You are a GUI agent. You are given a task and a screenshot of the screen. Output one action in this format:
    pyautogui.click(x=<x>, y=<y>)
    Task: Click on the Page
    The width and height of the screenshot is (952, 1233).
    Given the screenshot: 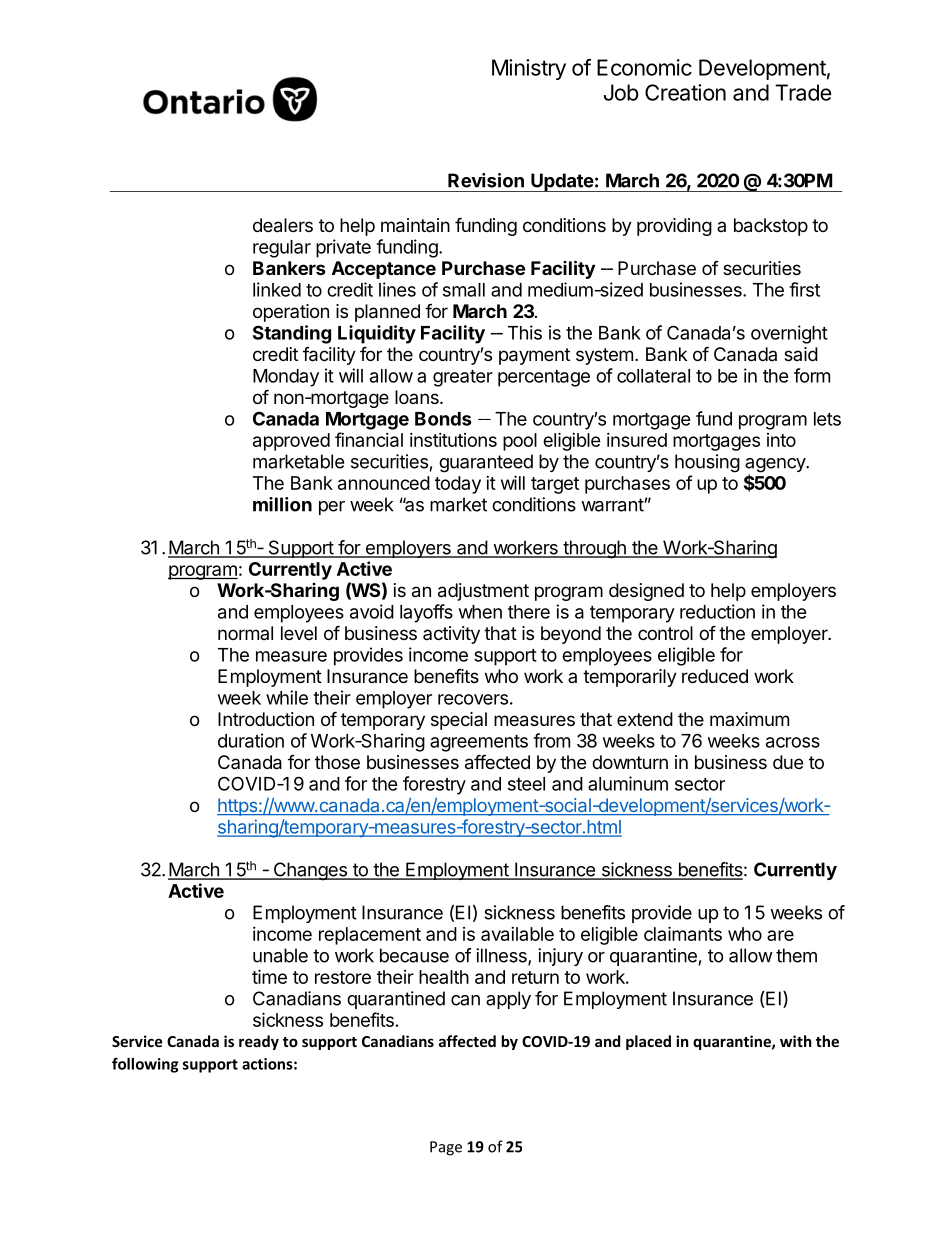 What is the action you would take?
    pyautogui.click(x=446, y=1148)
